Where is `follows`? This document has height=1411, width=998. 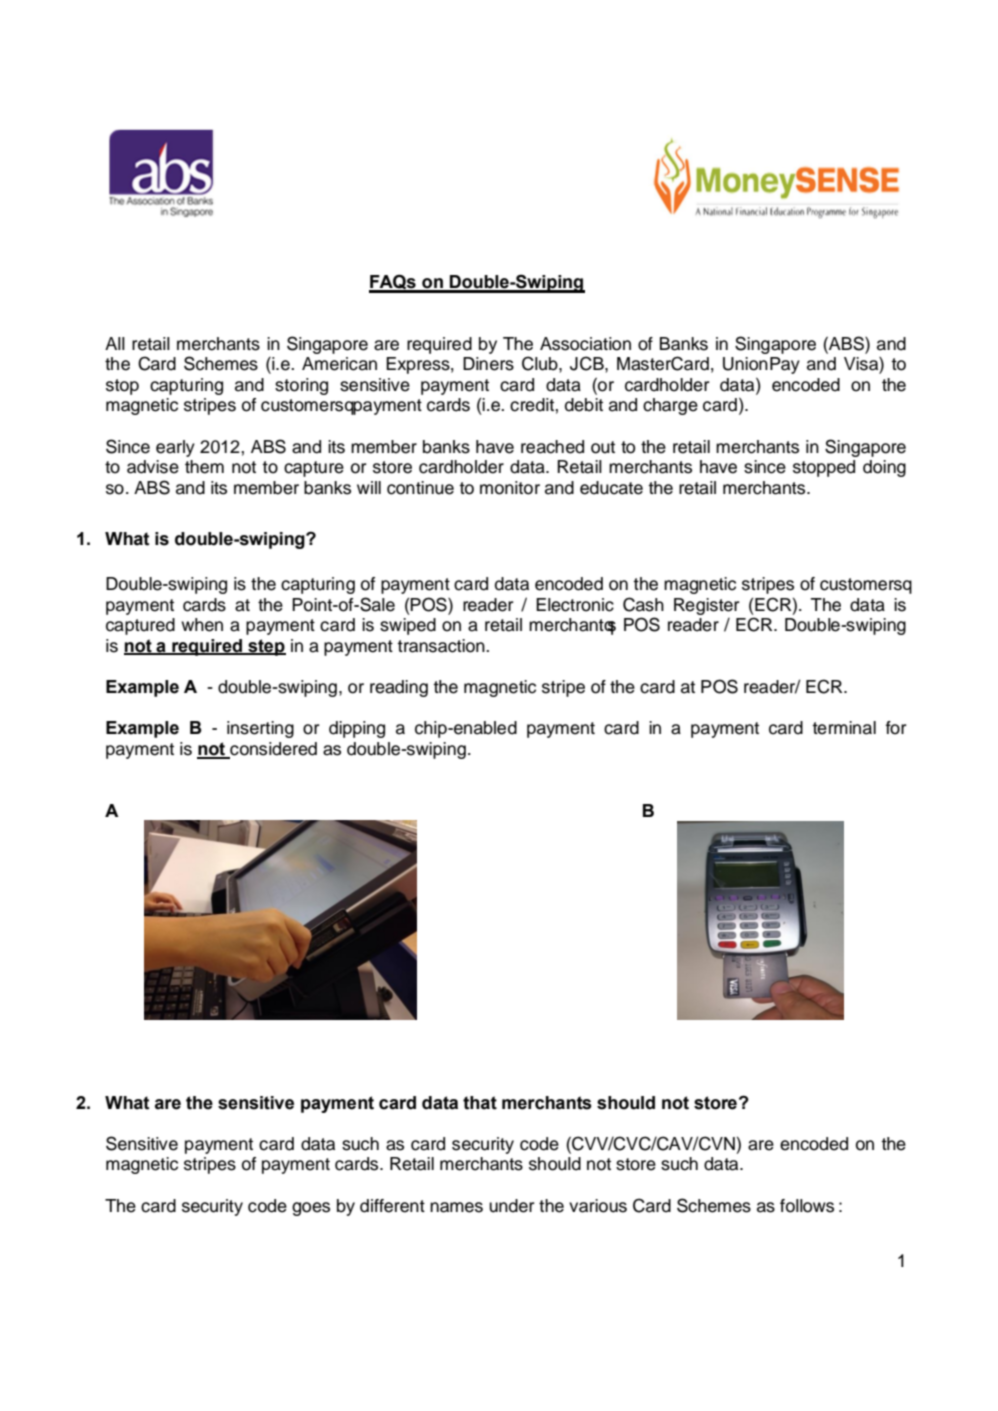 follows is located at coordinates (807, 1206).
